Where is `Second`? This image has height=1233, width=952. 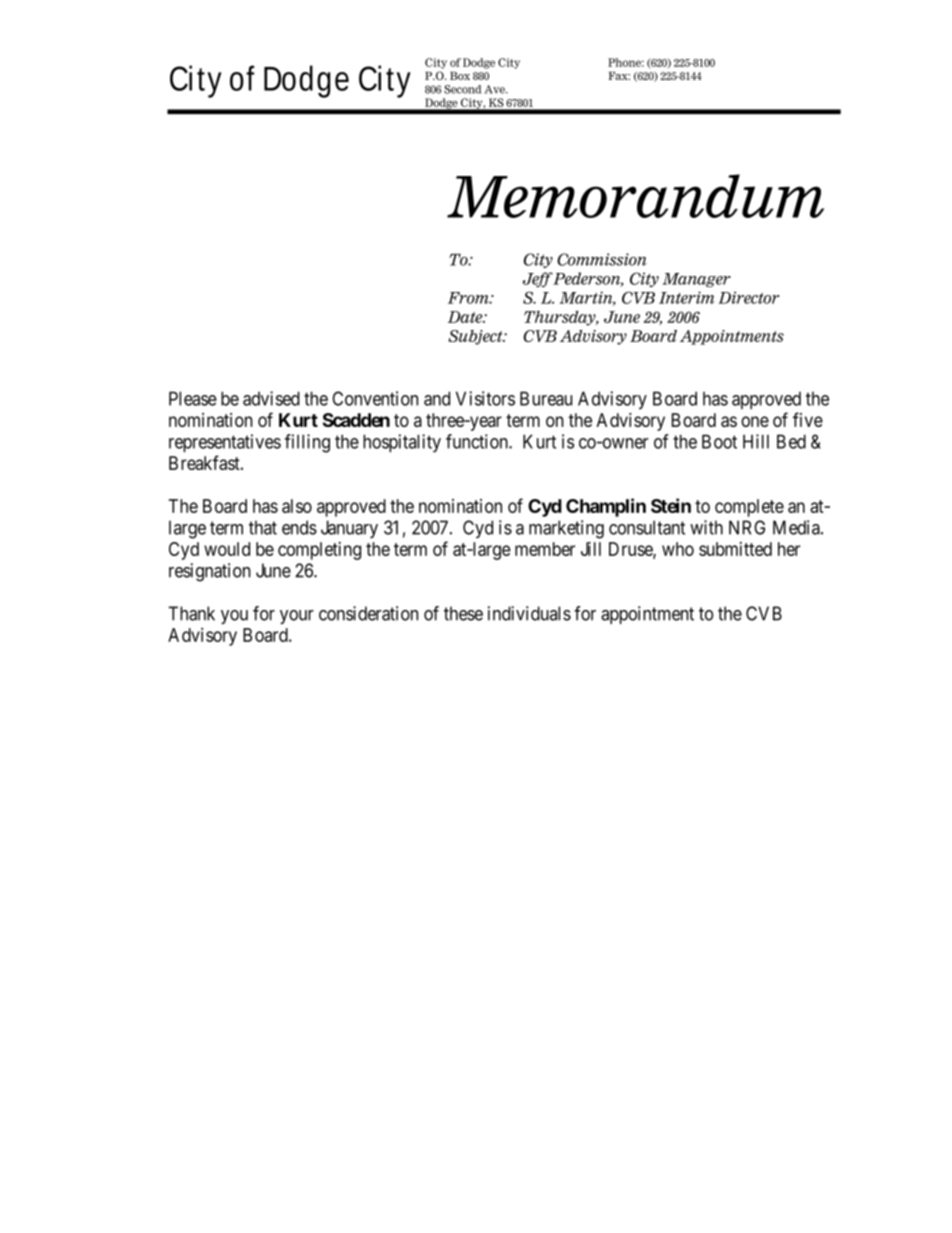 Second is located at coordinates (462, 89).
